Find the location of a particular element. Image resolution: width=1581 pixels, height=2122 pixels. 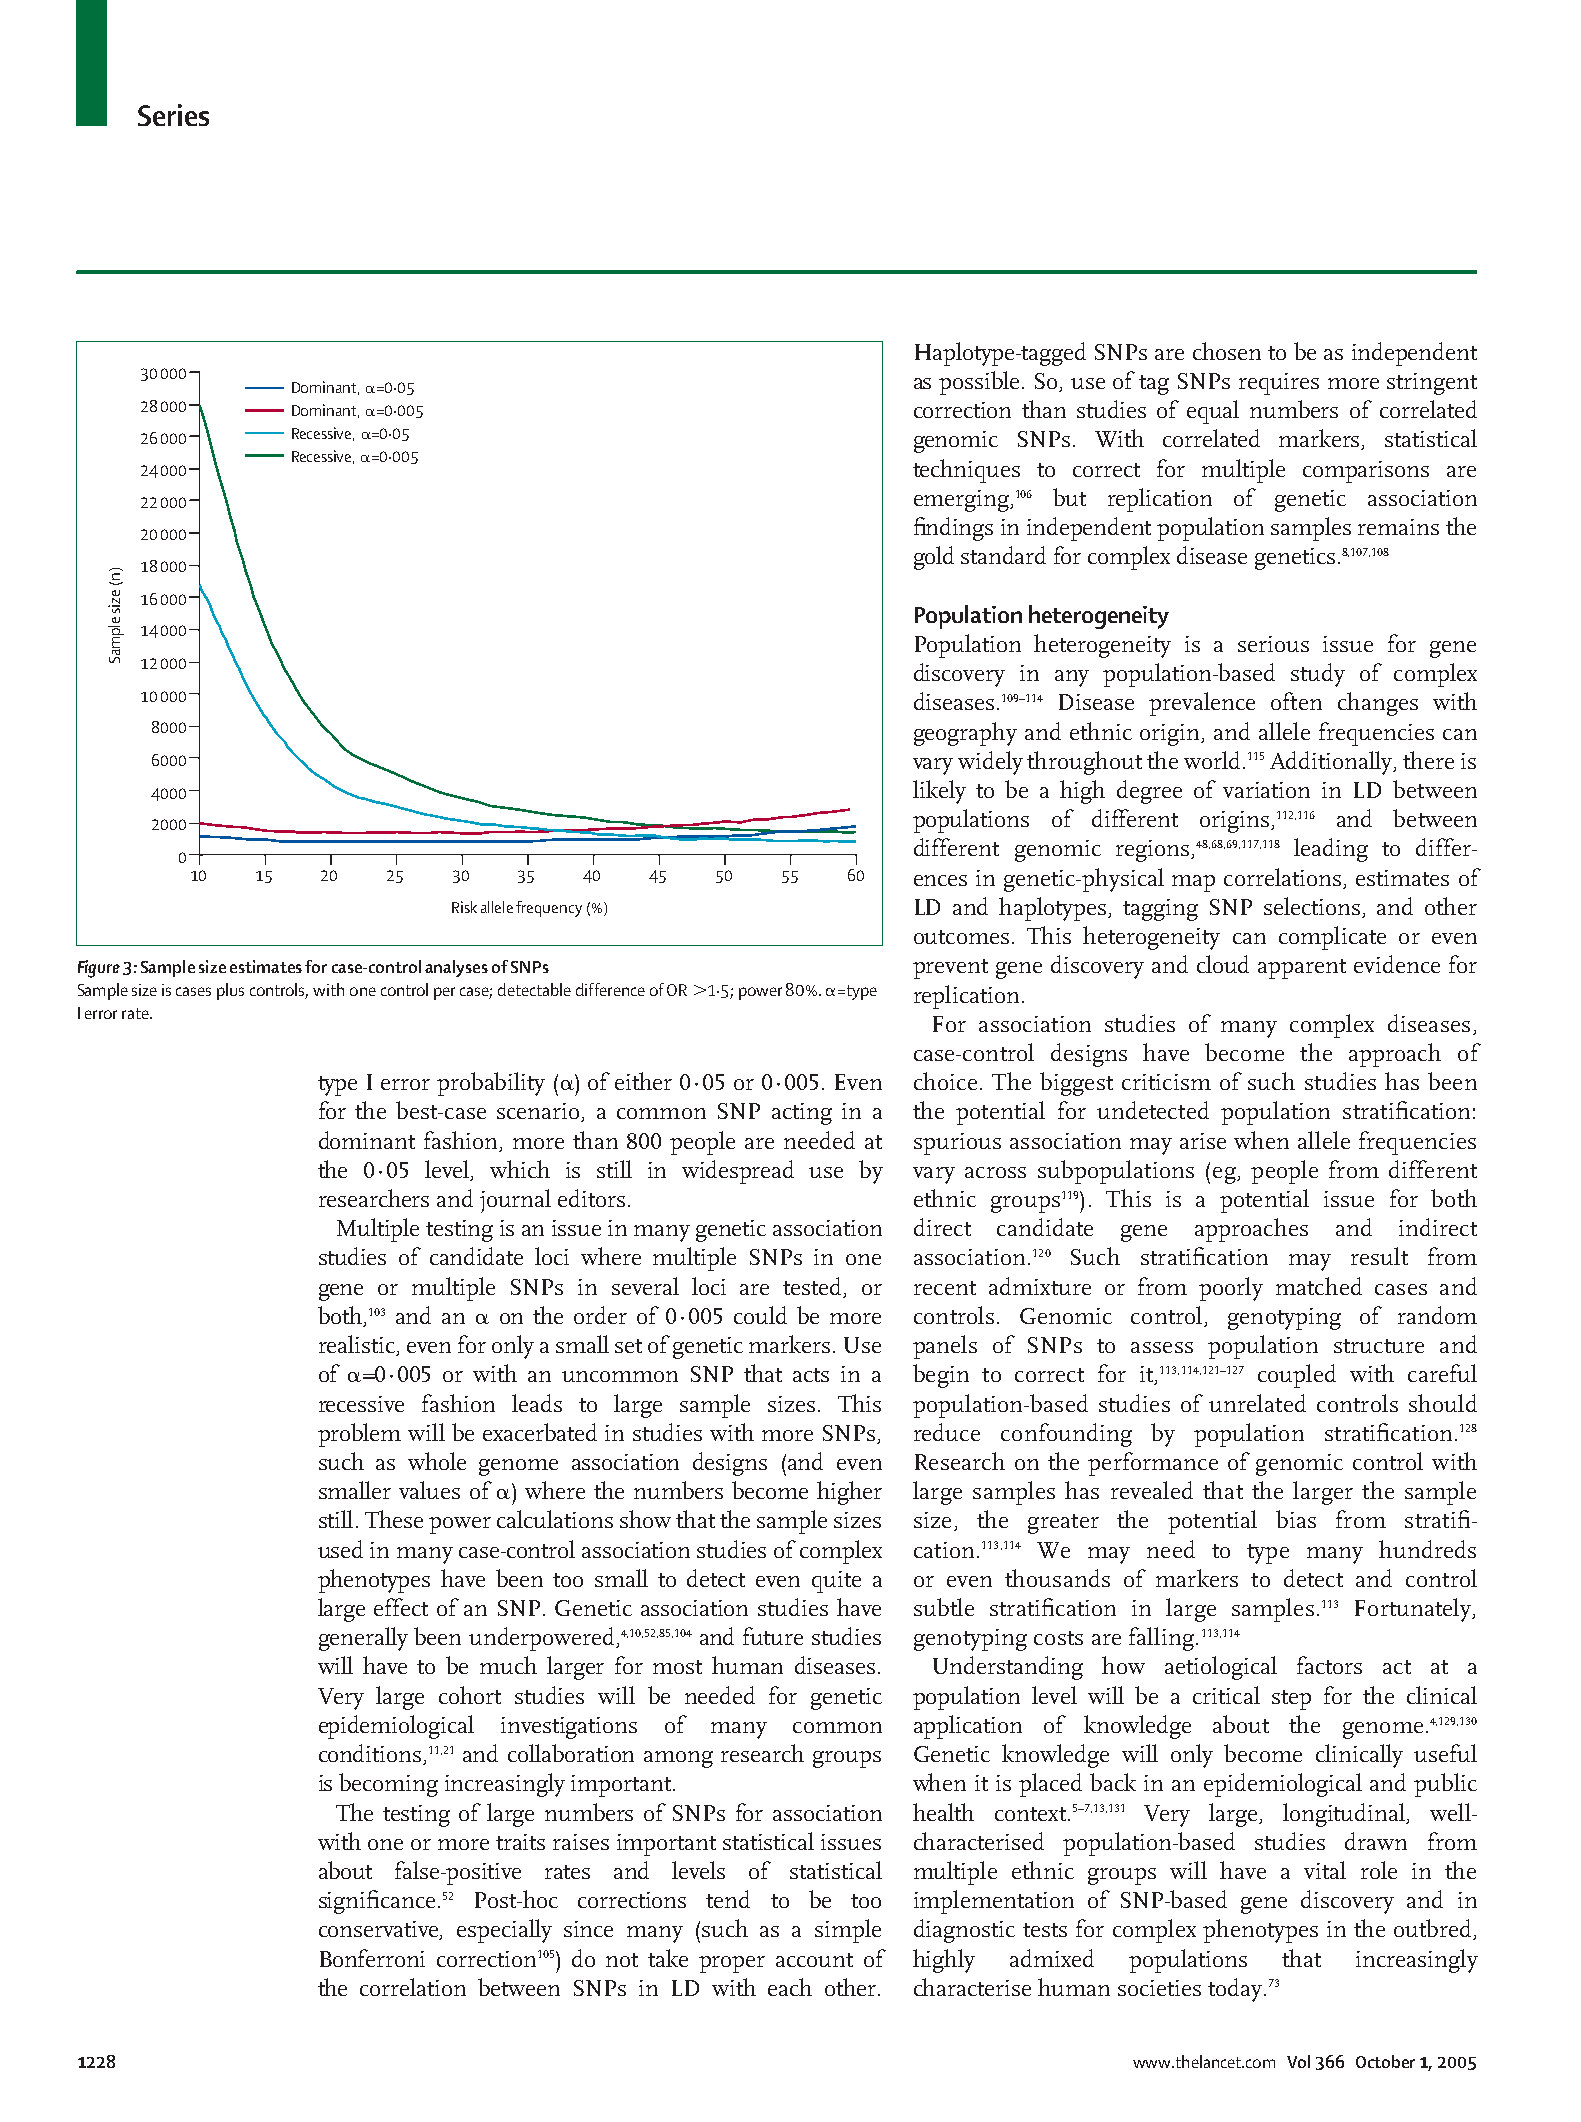

Risk is located at coordinates (464, 907).
